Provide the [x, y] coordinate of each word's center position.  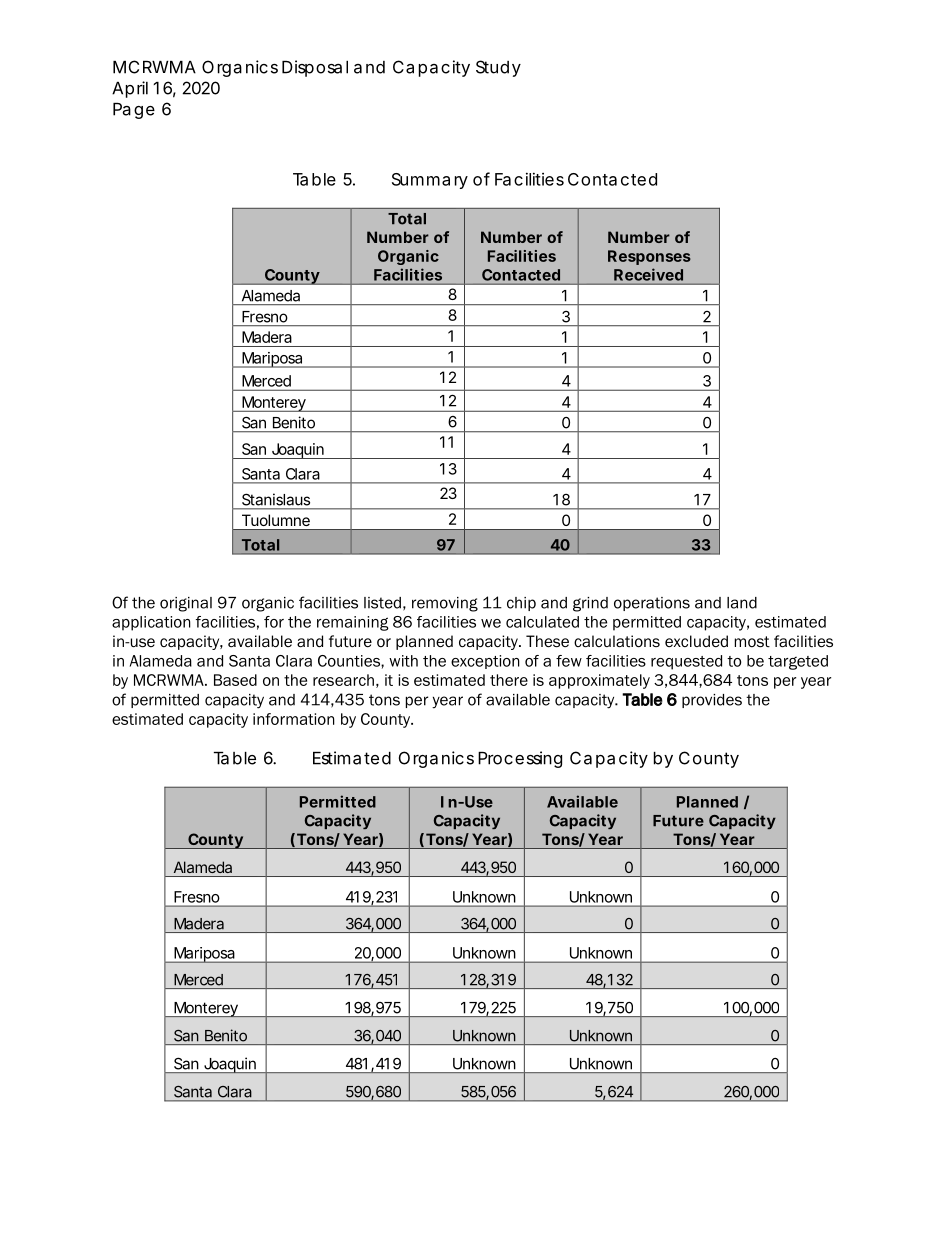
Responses [649, 257]
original [186, 604]
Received [648, 275]
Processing [520, 759]
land [742, 603]
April [130, 89]
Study [498, 68]
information [294, 719]
